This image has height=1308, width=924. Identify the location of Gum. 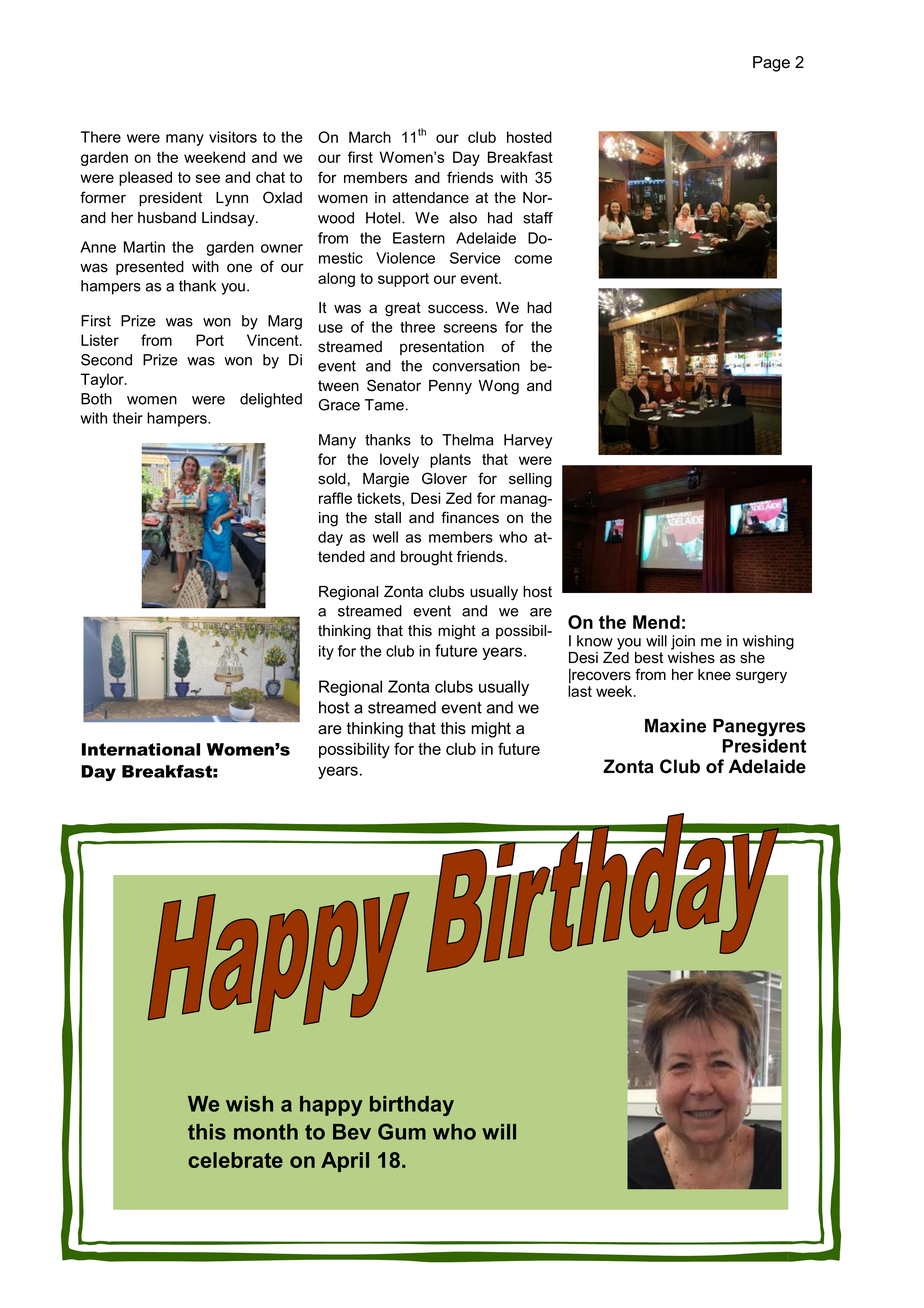
(402, 1131).
